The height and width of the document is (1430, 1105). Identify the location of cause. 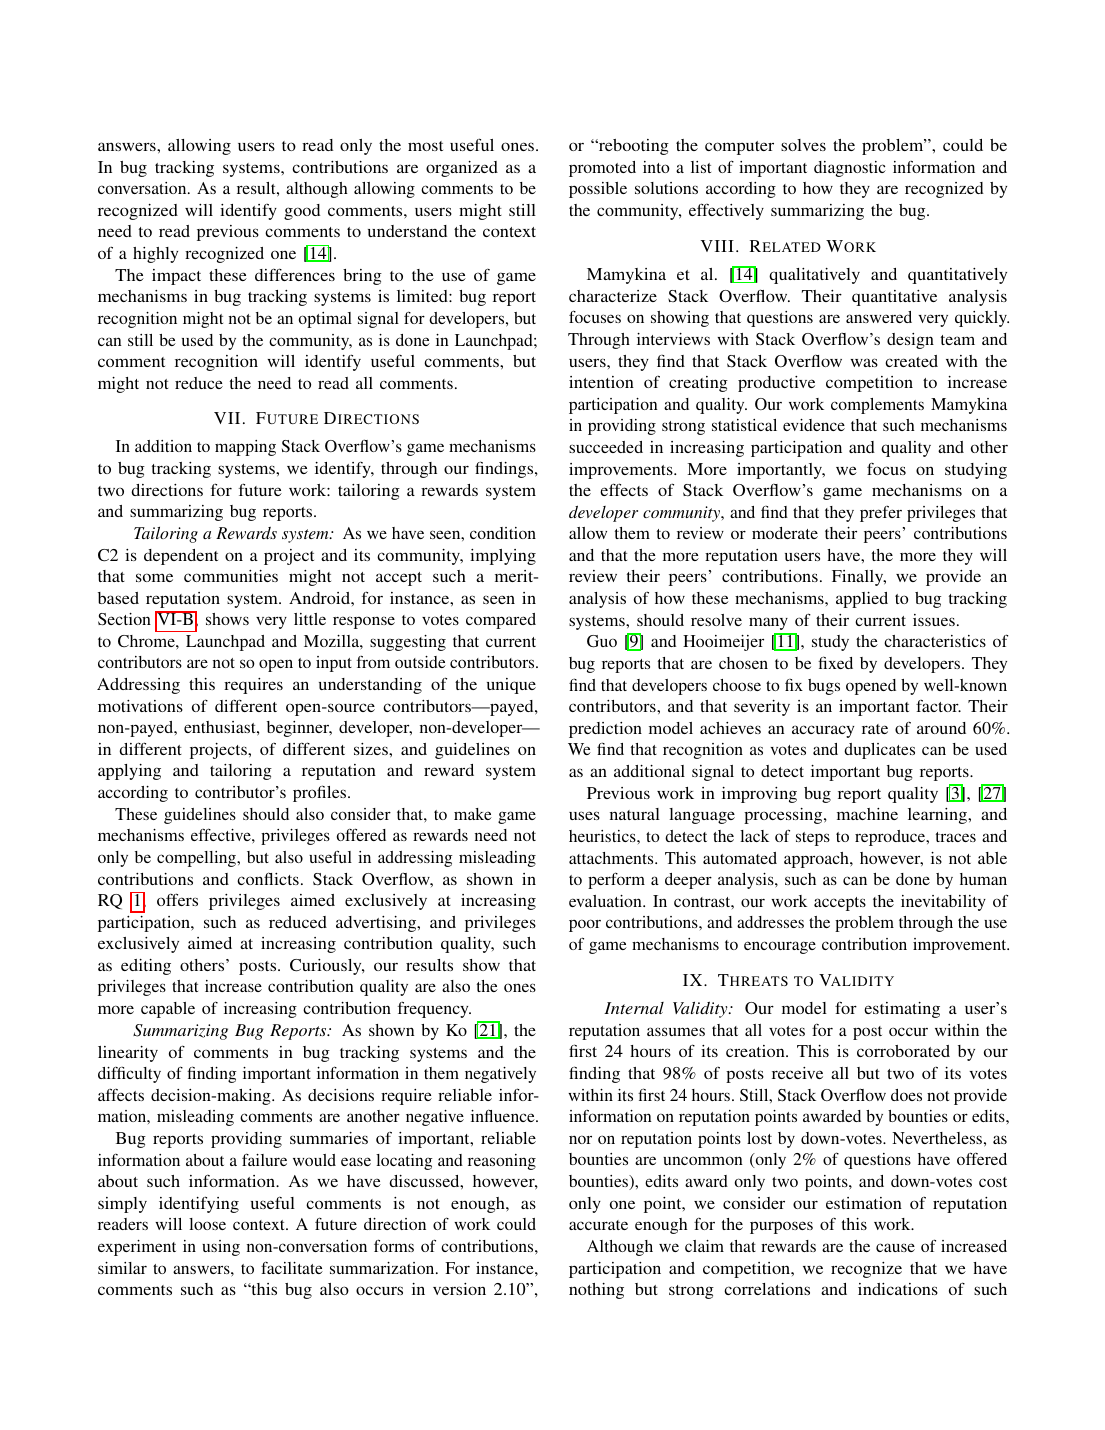
(895, 1247).
